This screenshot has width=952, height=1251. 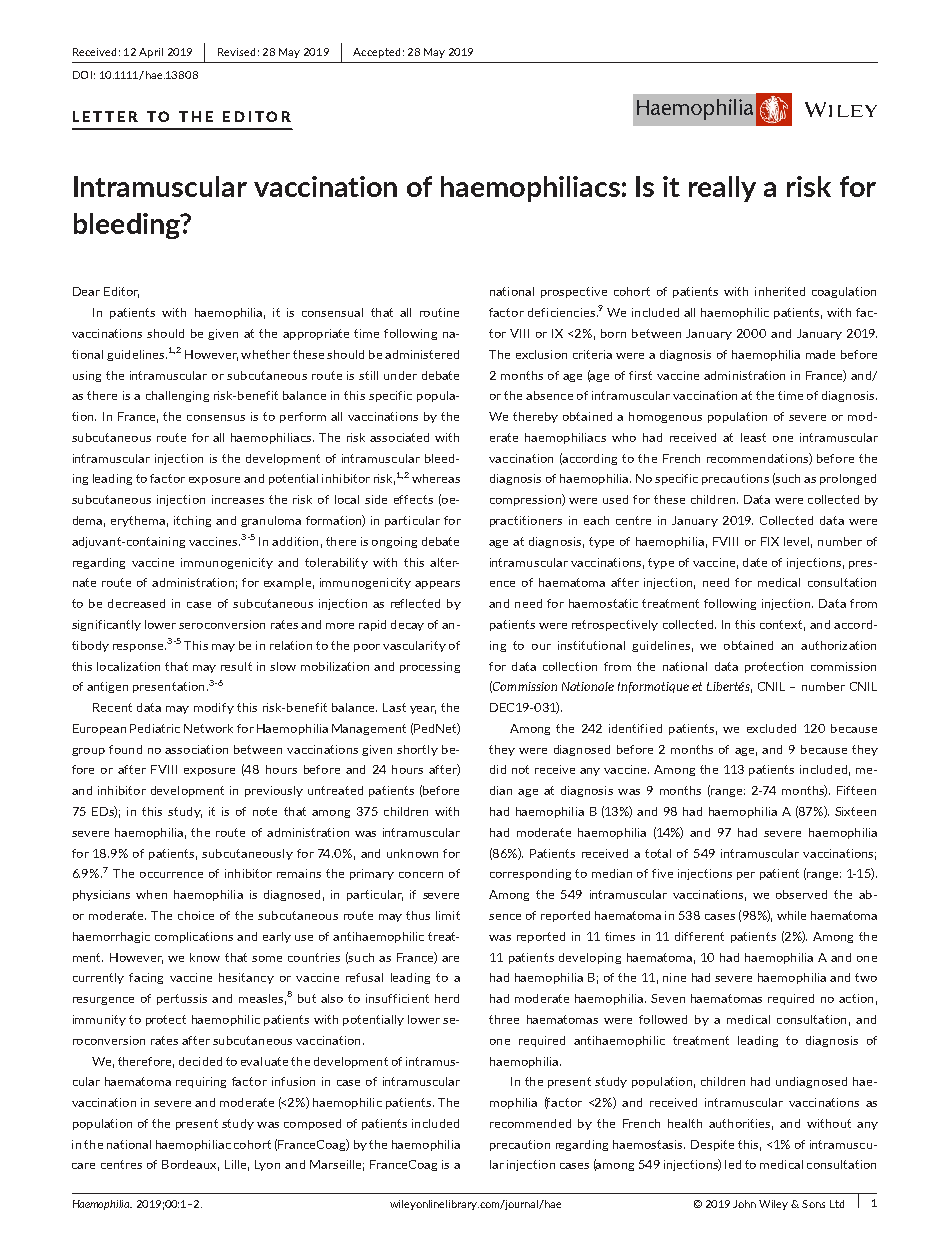 What do you see at coordinates (498, 769) in the screenshot?
I see `did` at bounding box center [498, 769].
